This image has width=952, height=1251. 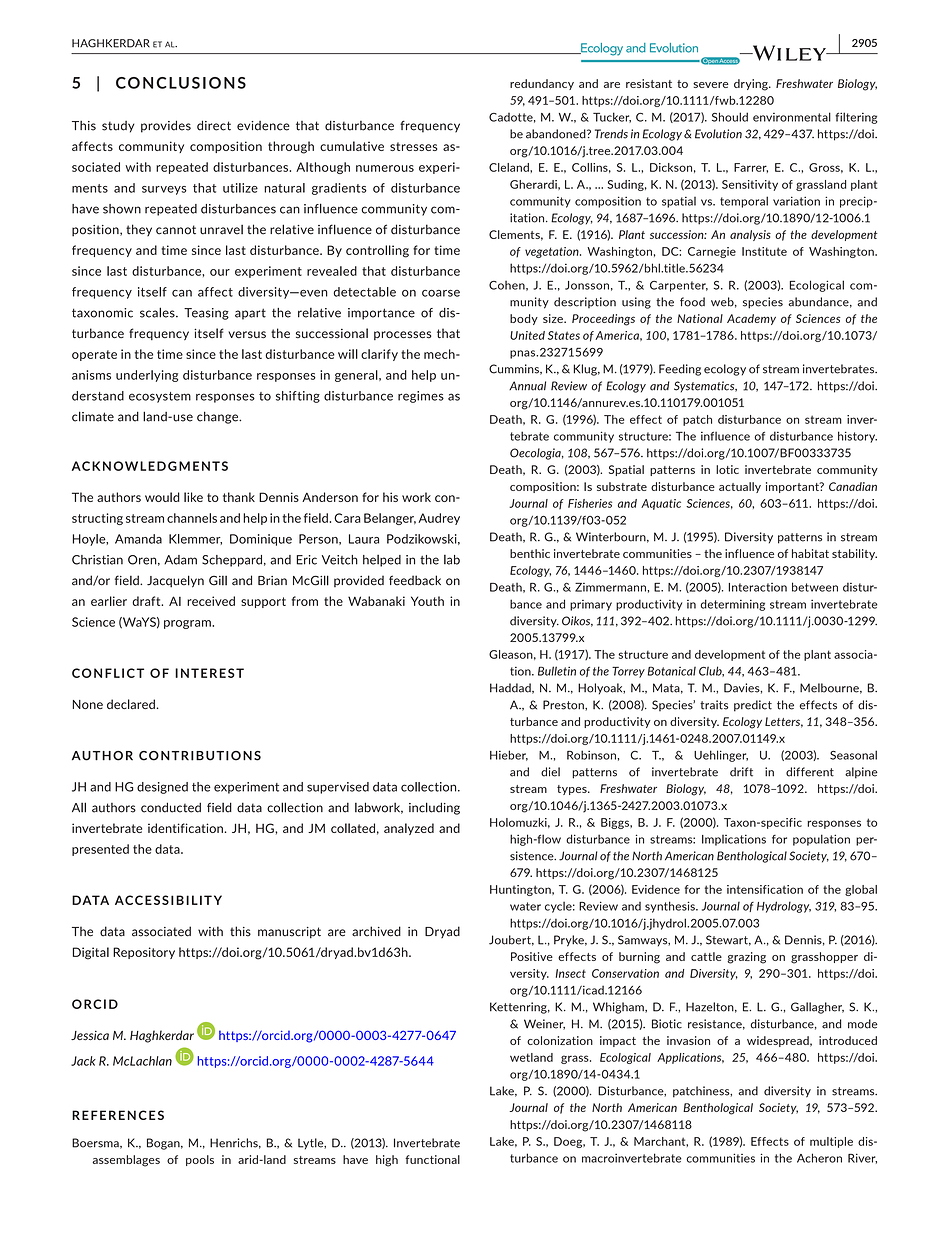 I want to click on regimes, so click(x=421, y=397).
